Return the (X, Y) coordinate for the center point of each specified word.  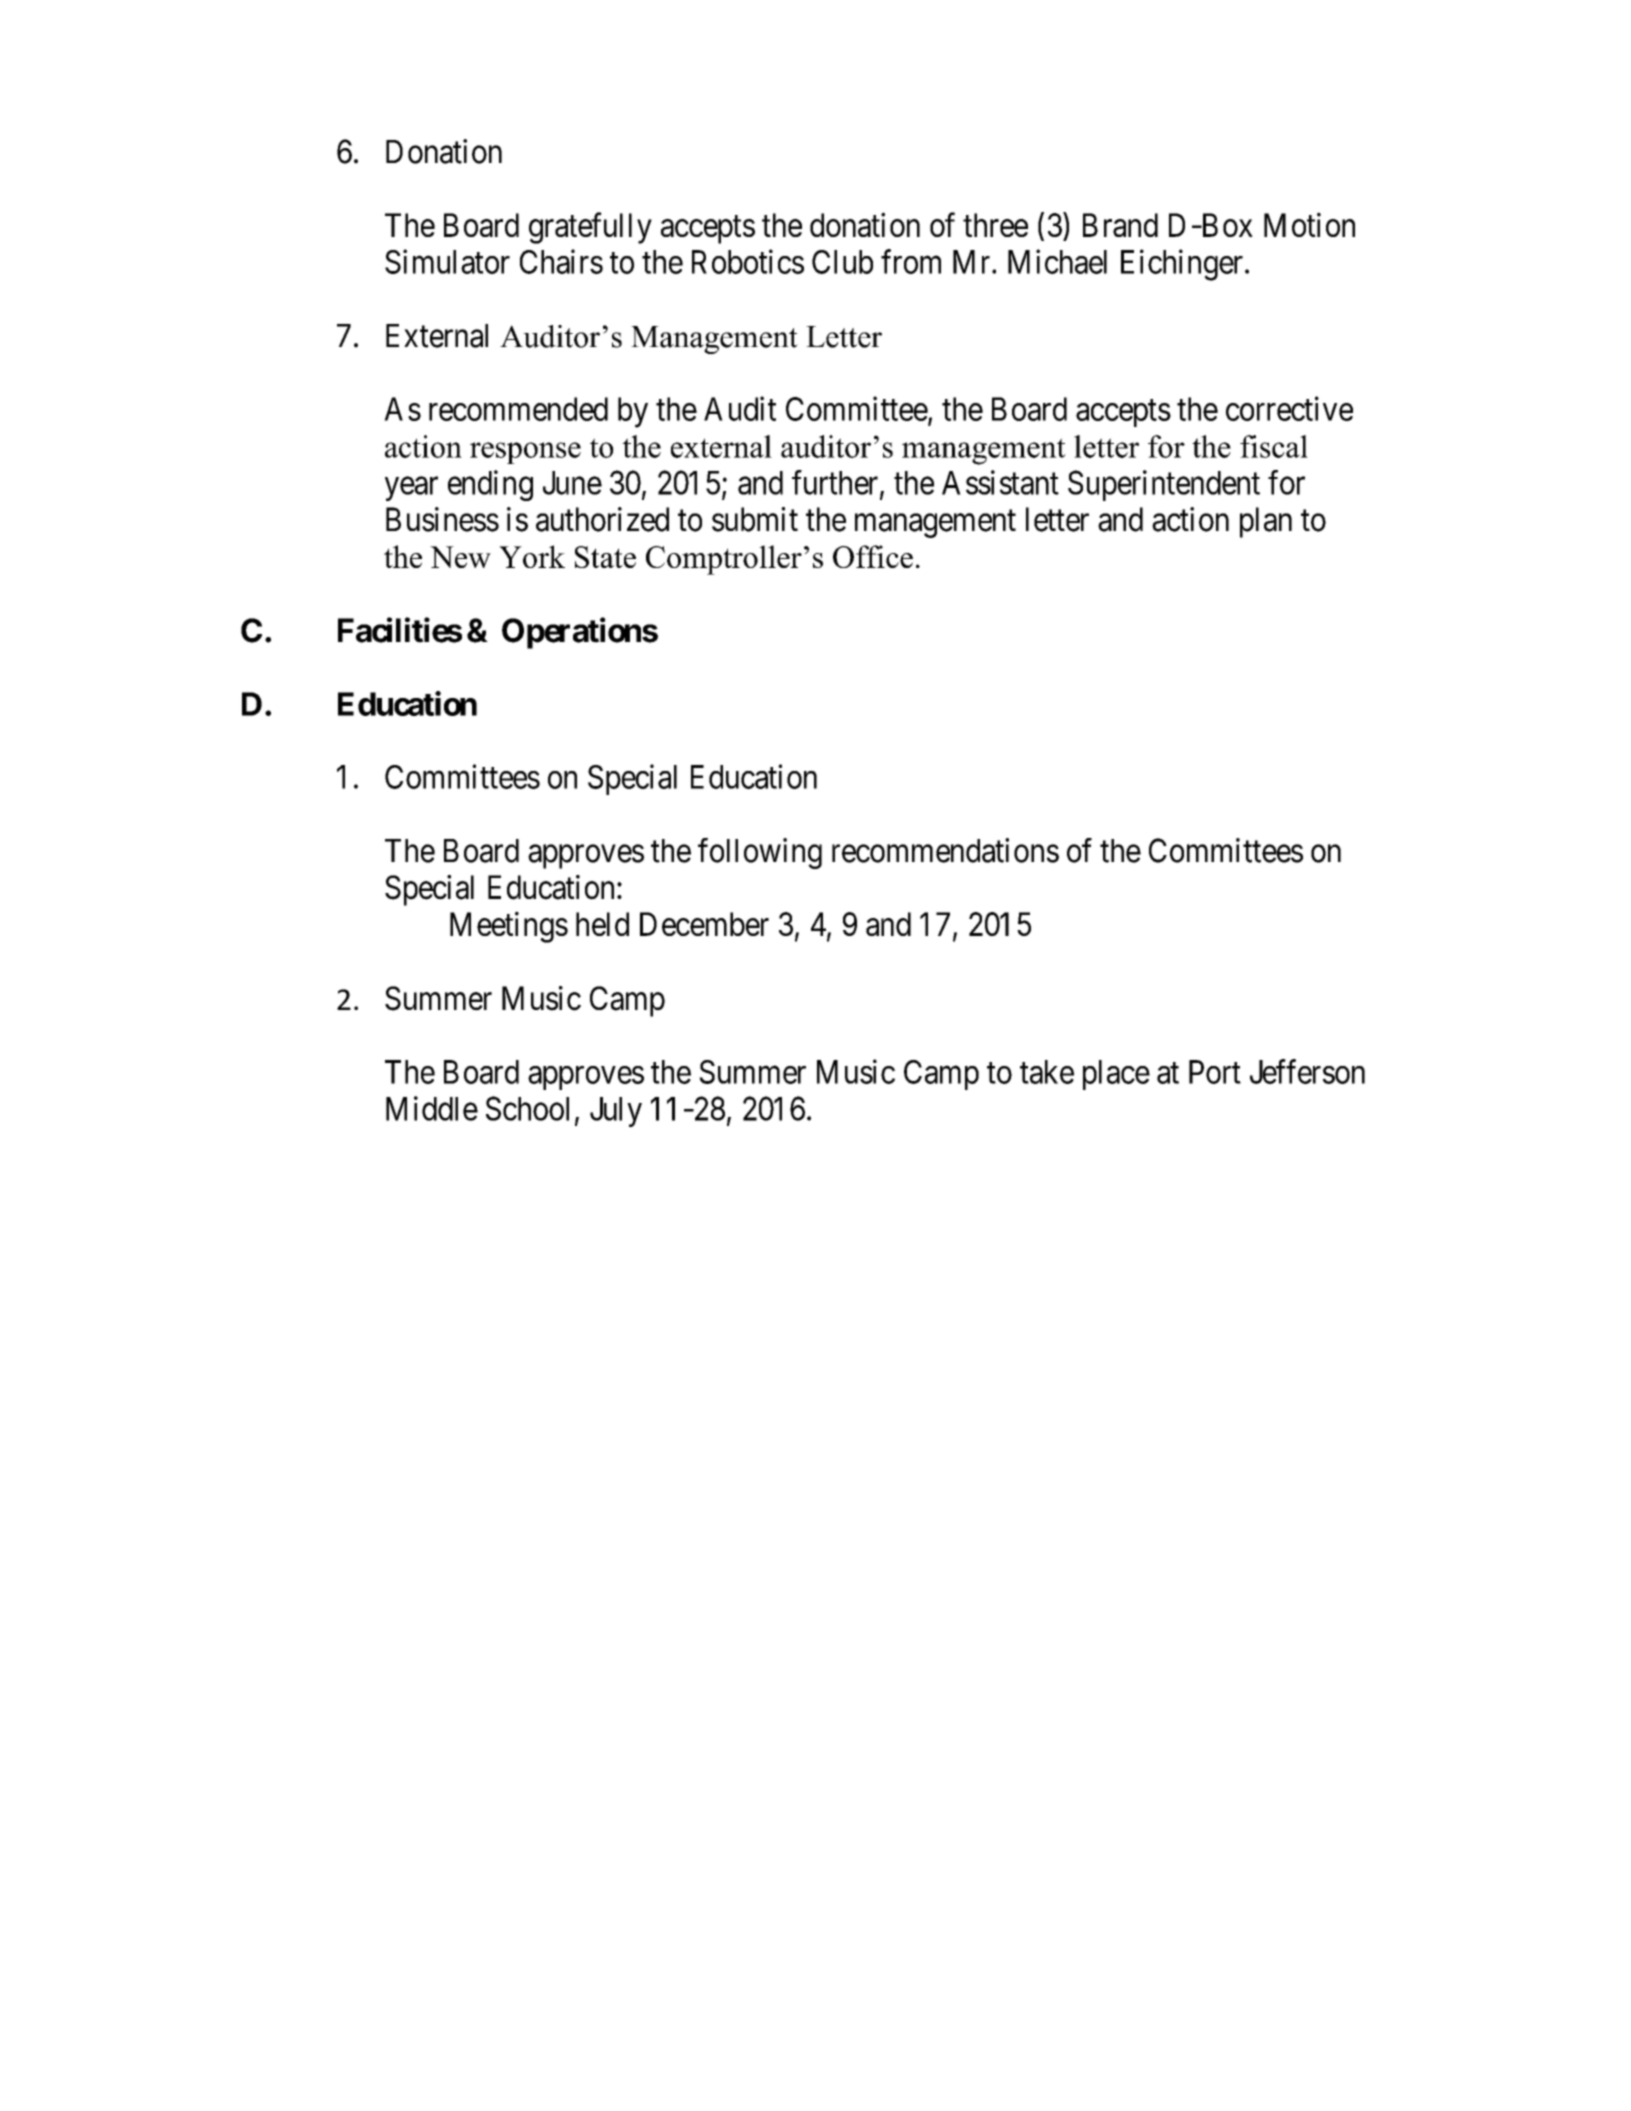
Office (873, 556)
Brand (1120, 225)
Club (842, 262)
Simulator (447, 261)
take (1047, 1072)
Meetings (509, 927)
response (525, 453)
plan (1266, 522)
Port (1215, 1072)
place (1116, 1075)
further (836, 483)
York (532, 556)
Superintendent (1164, 485)
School (527, 1108)
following (760, 853)
